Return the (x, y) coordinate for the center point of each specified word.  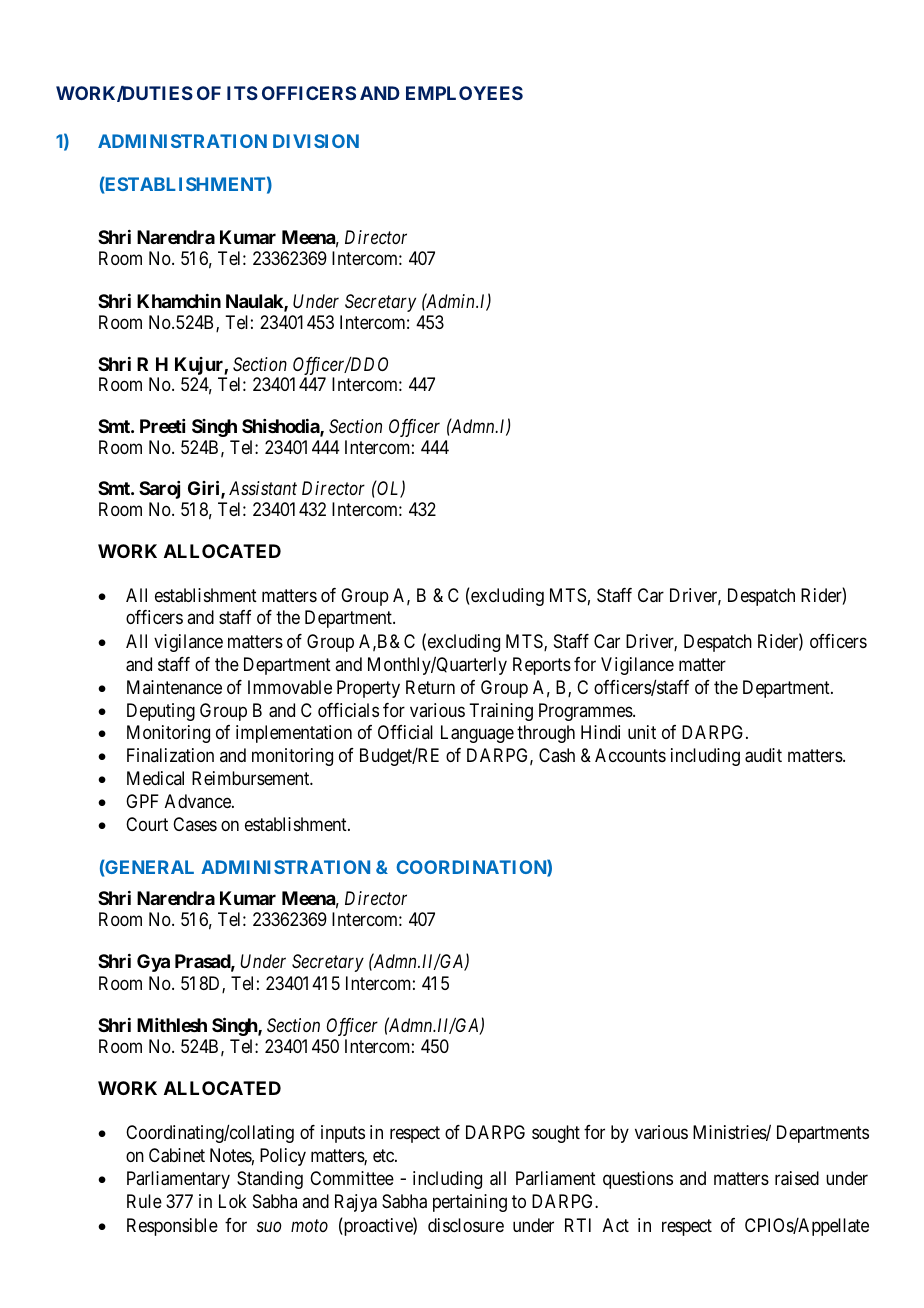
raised (797, 1178)
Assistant (263, 488)
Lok (233, 1201)
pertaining (470, 1203)
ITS (242, 93)
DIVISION (316, 141)
